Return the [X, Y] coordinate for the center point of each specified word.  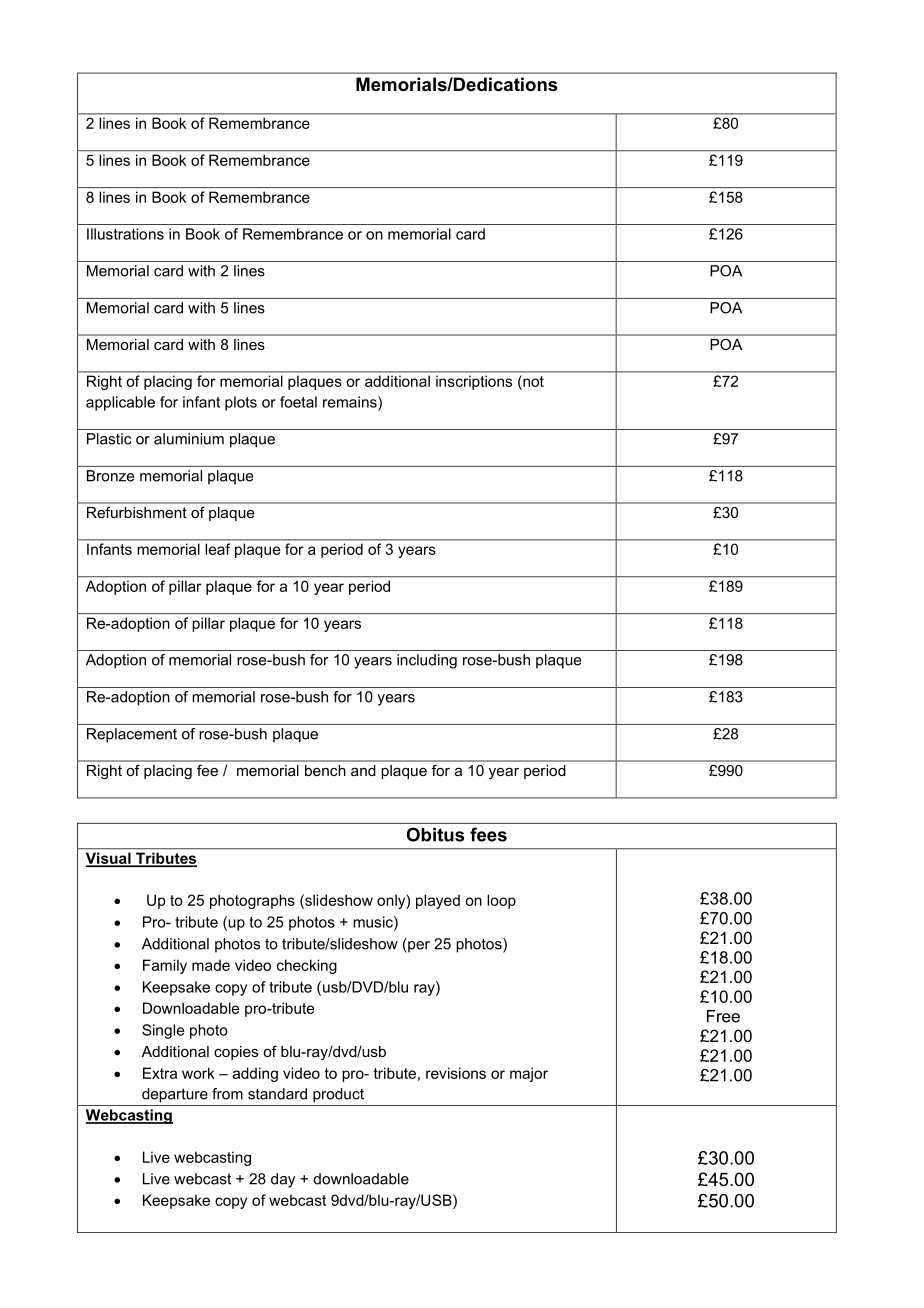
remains [351, 402]
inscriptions [474, 383]
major [529, 1074]
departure [175, 1095]
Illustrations [125, 234]
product [338, 1095]
